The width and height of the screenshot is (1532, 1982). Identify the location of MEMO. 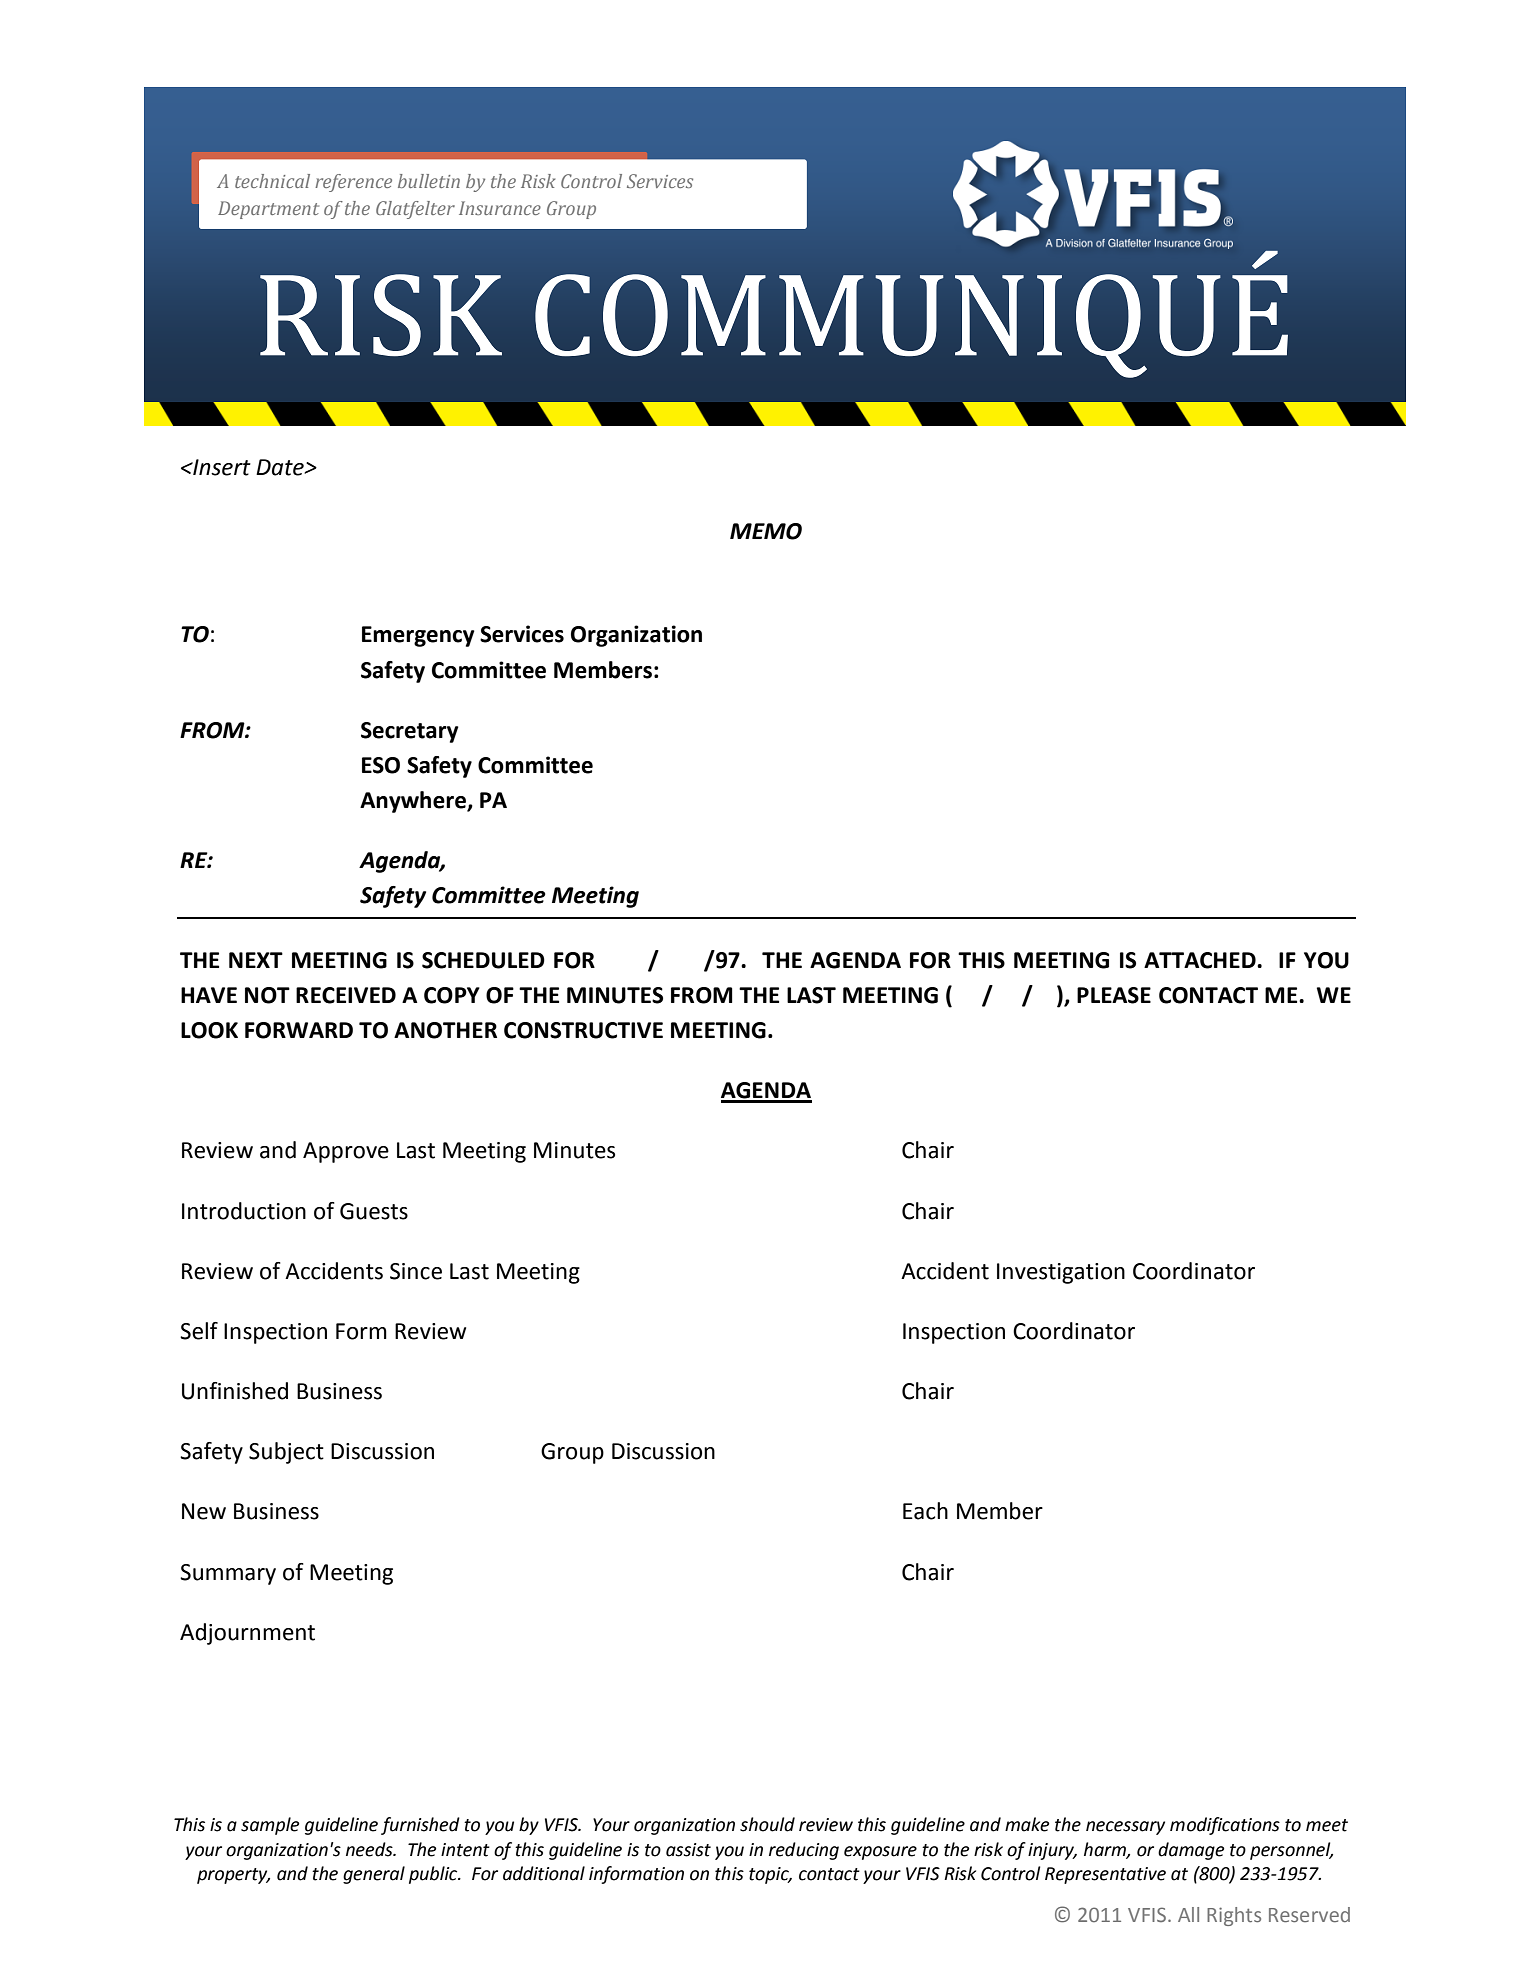
(766, 531).
